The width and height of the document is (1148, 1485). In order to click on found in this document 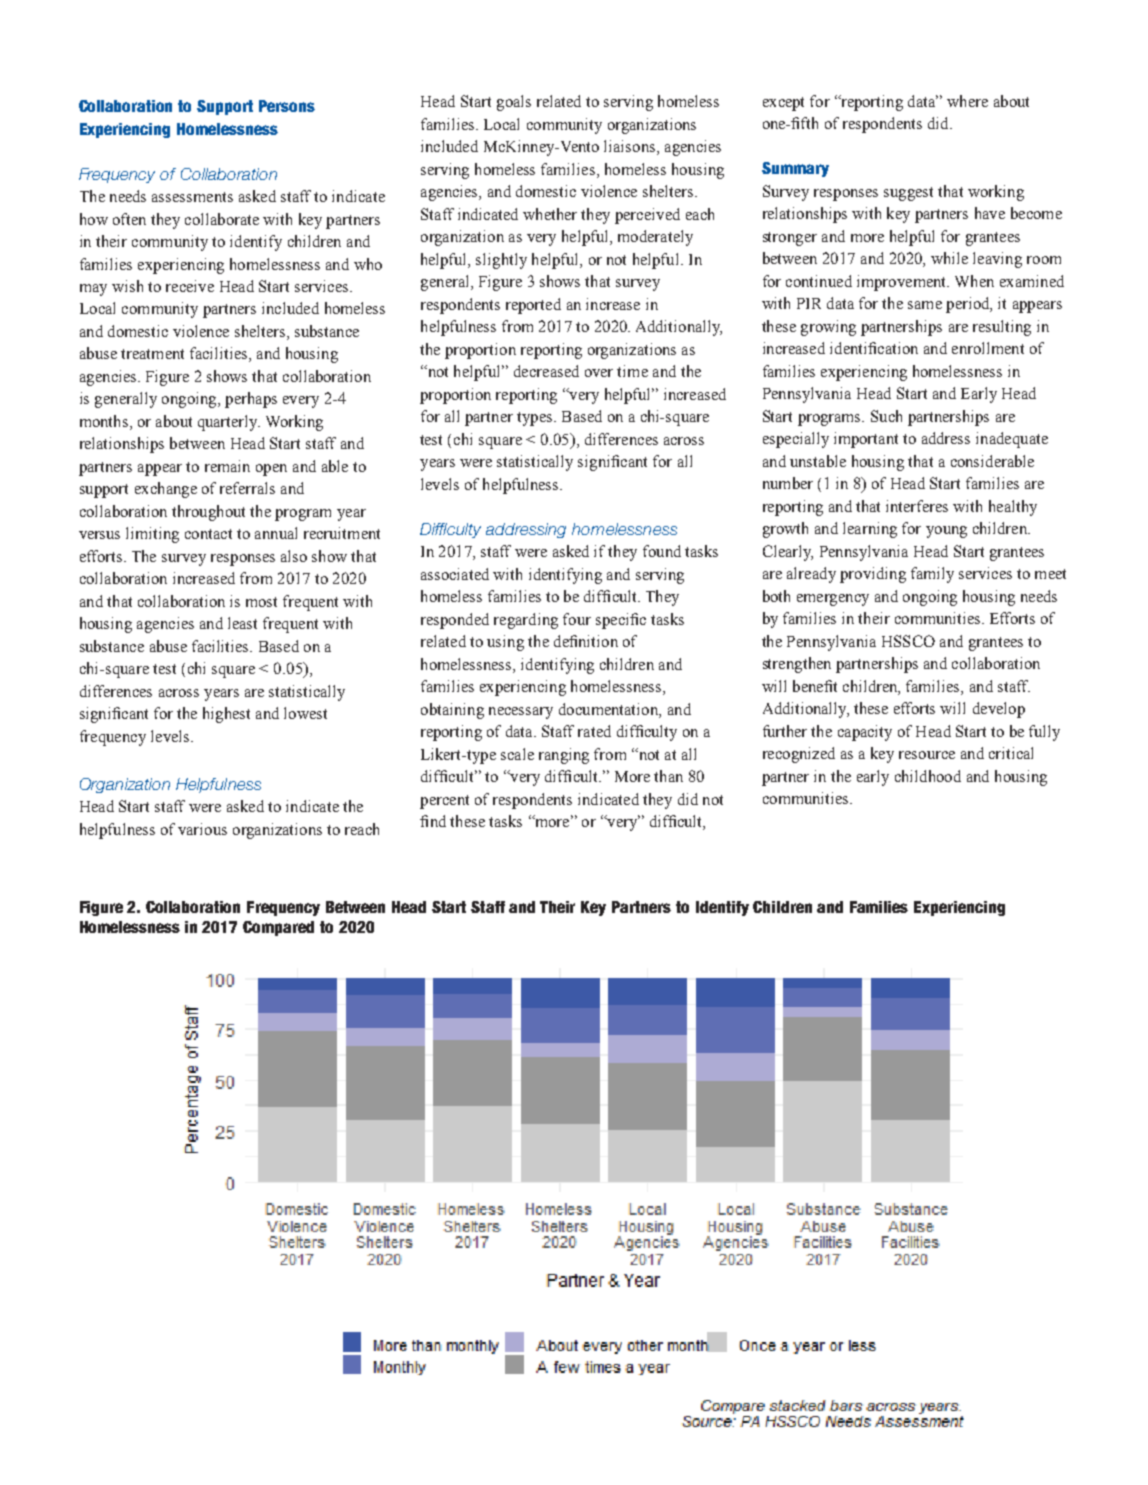, I will do `click(662, 551)`.
